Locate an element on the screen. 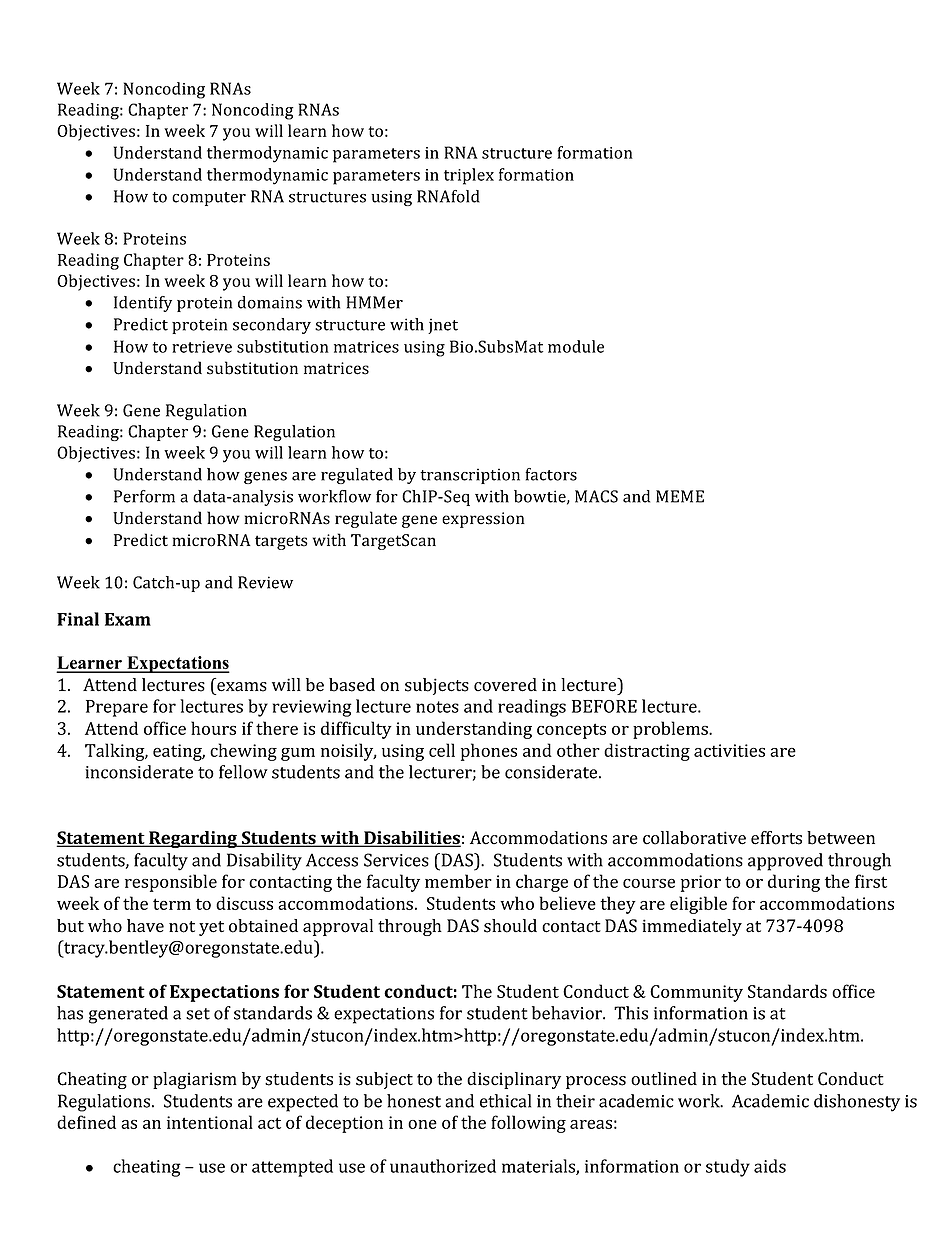  expression is located at coordinates (483, 520).
